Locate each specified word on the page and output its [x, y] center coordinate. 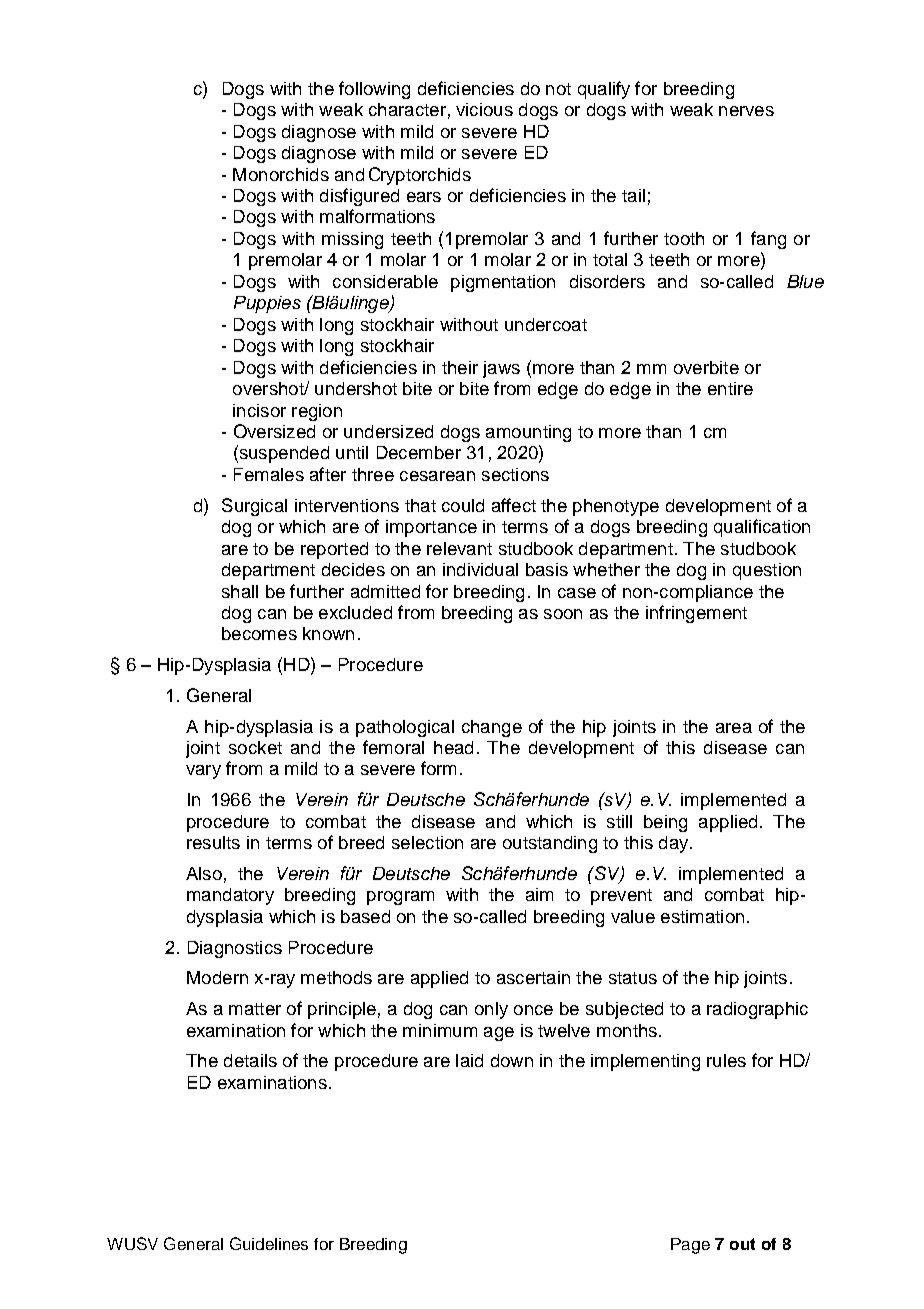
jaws [501, 369]
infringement [696, 614]
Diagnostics [235, 949]
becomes [259, 633]
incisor [259, 410]
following [374, 90]
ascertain [533, 977]
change [492, 728]
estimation [702, 916]
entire [730, 388]
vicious [484, 109]
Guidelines [269, 1243]
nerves [746, 111]
